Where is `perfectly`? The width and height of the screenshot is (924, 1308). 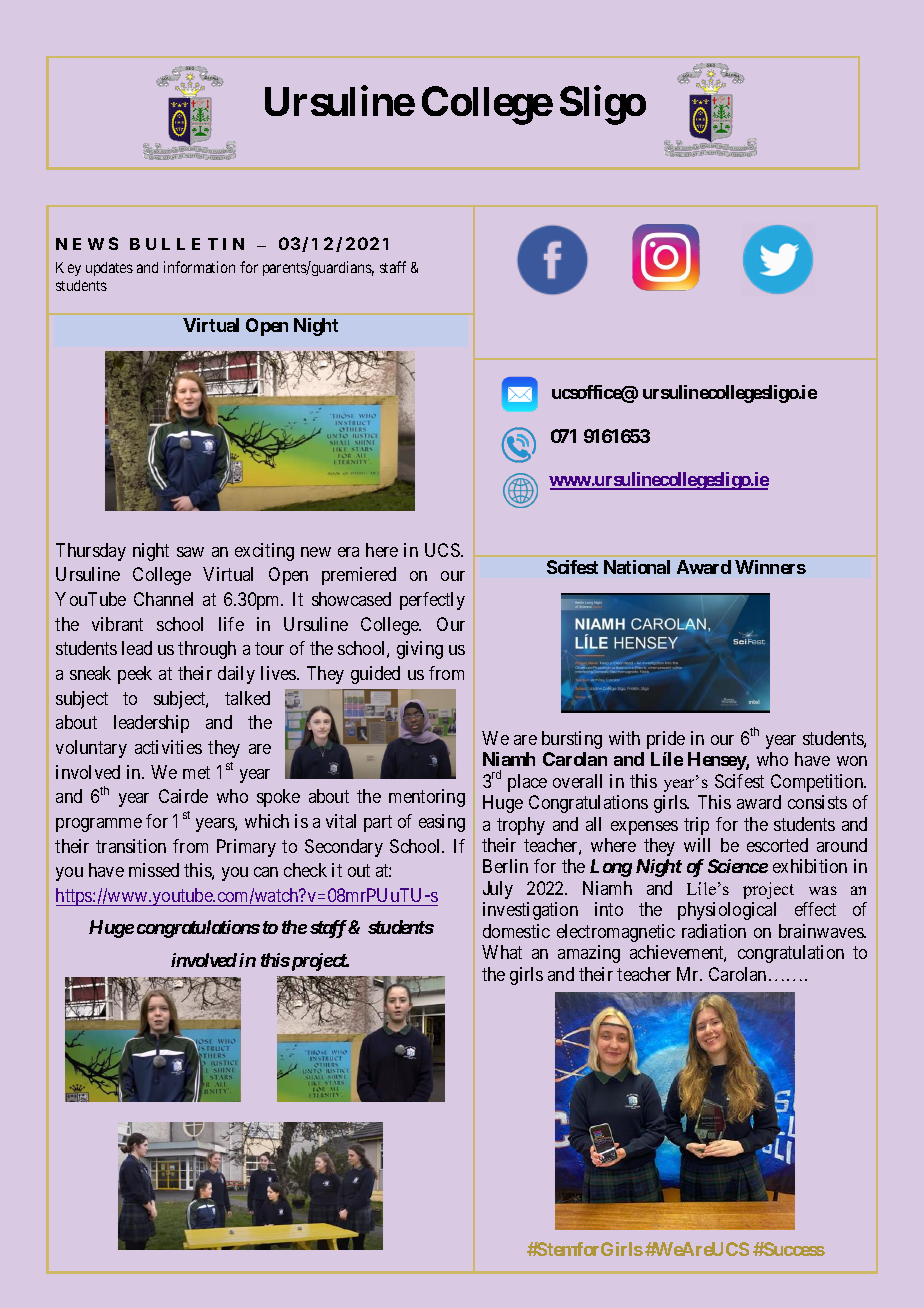
perfectly is located at coordinates (432, 601).
